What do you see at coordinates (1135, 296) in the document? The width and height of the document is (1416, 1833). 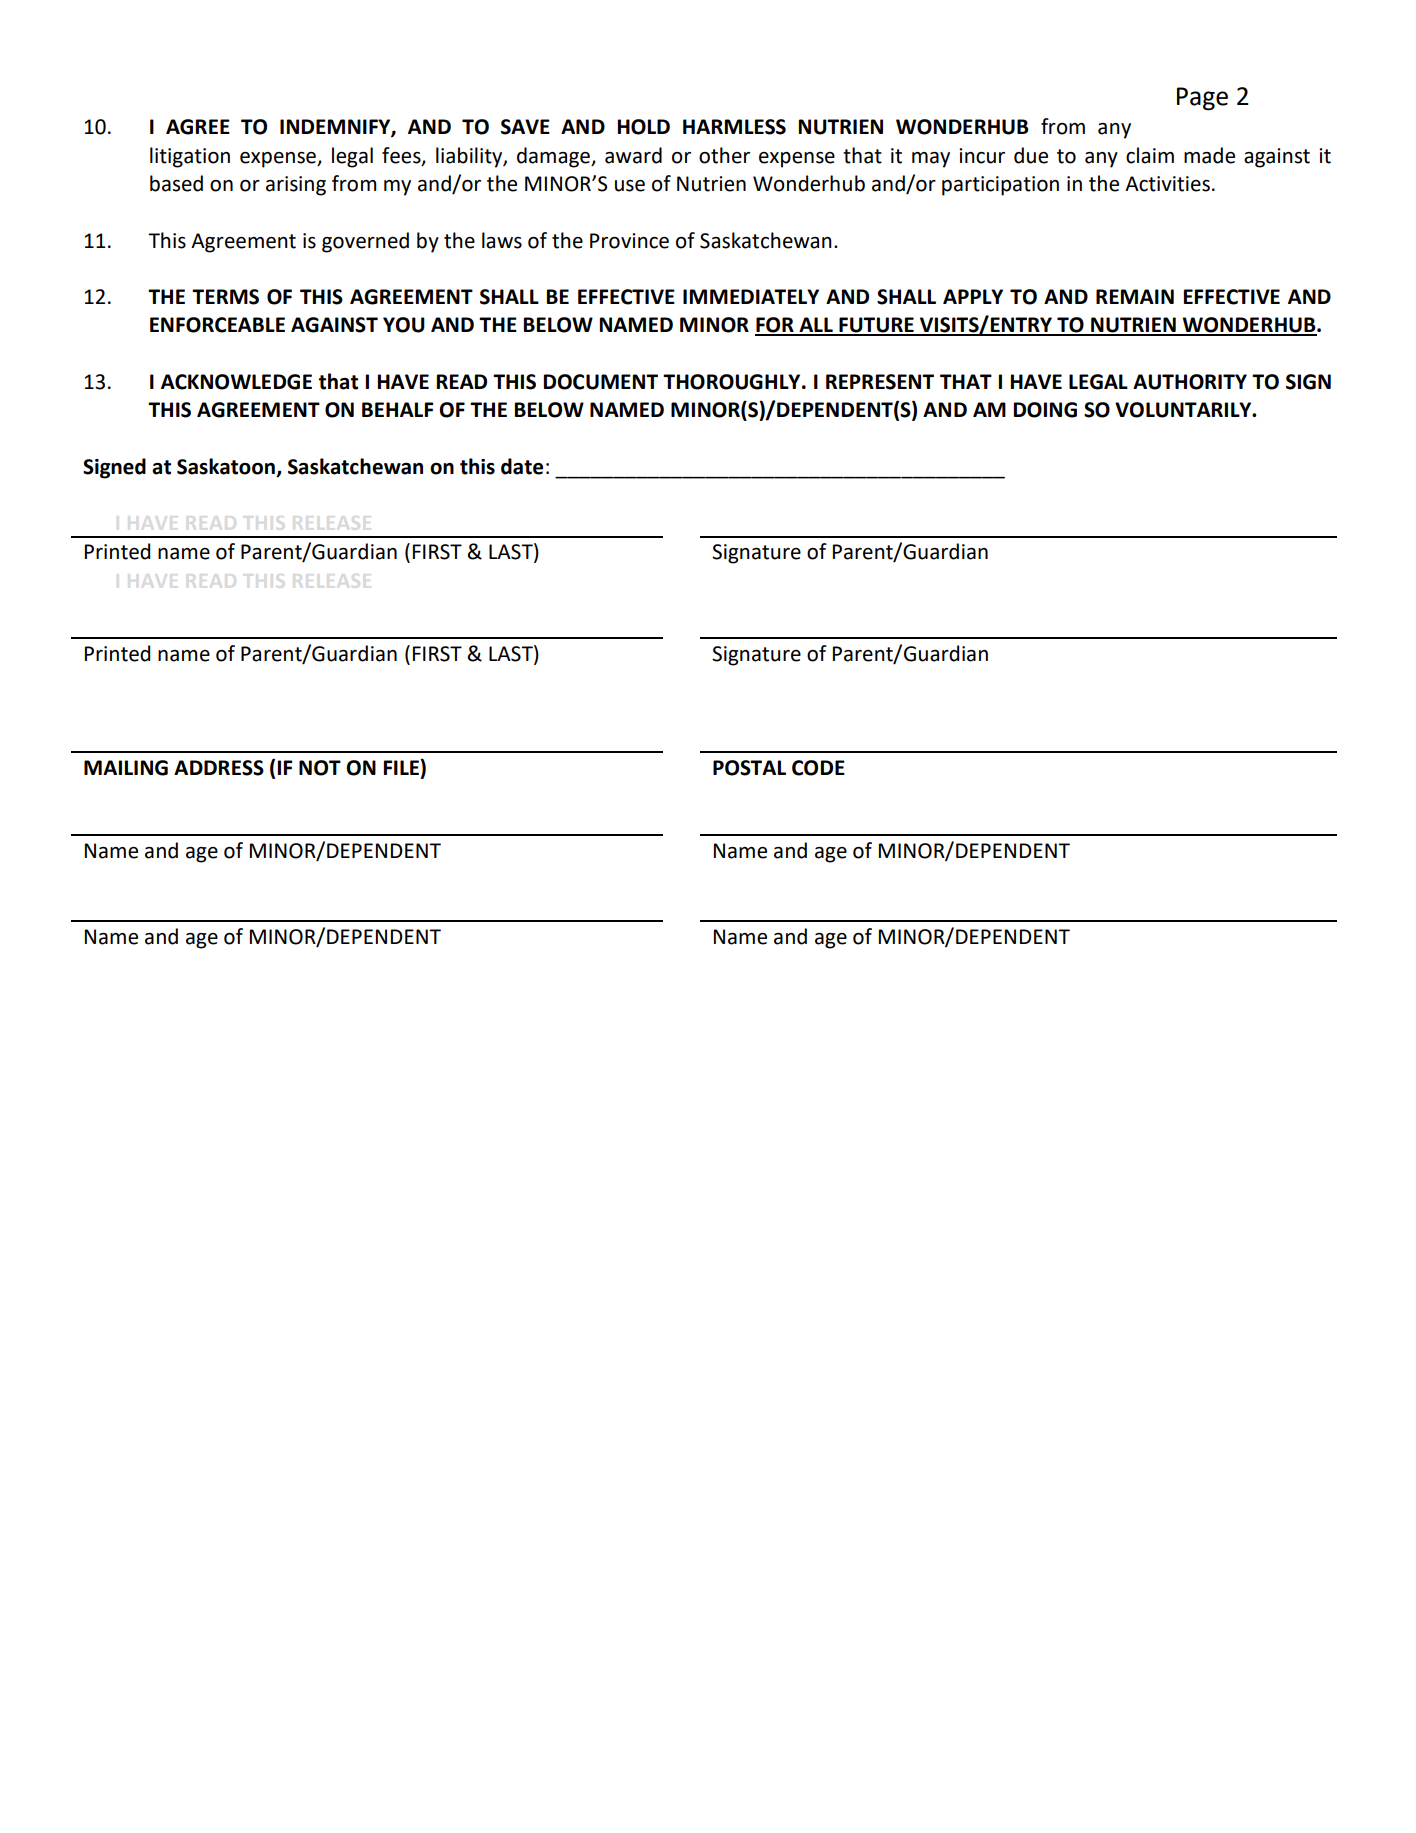 I see `REMAIN` at bounding box center [1135, 296].
